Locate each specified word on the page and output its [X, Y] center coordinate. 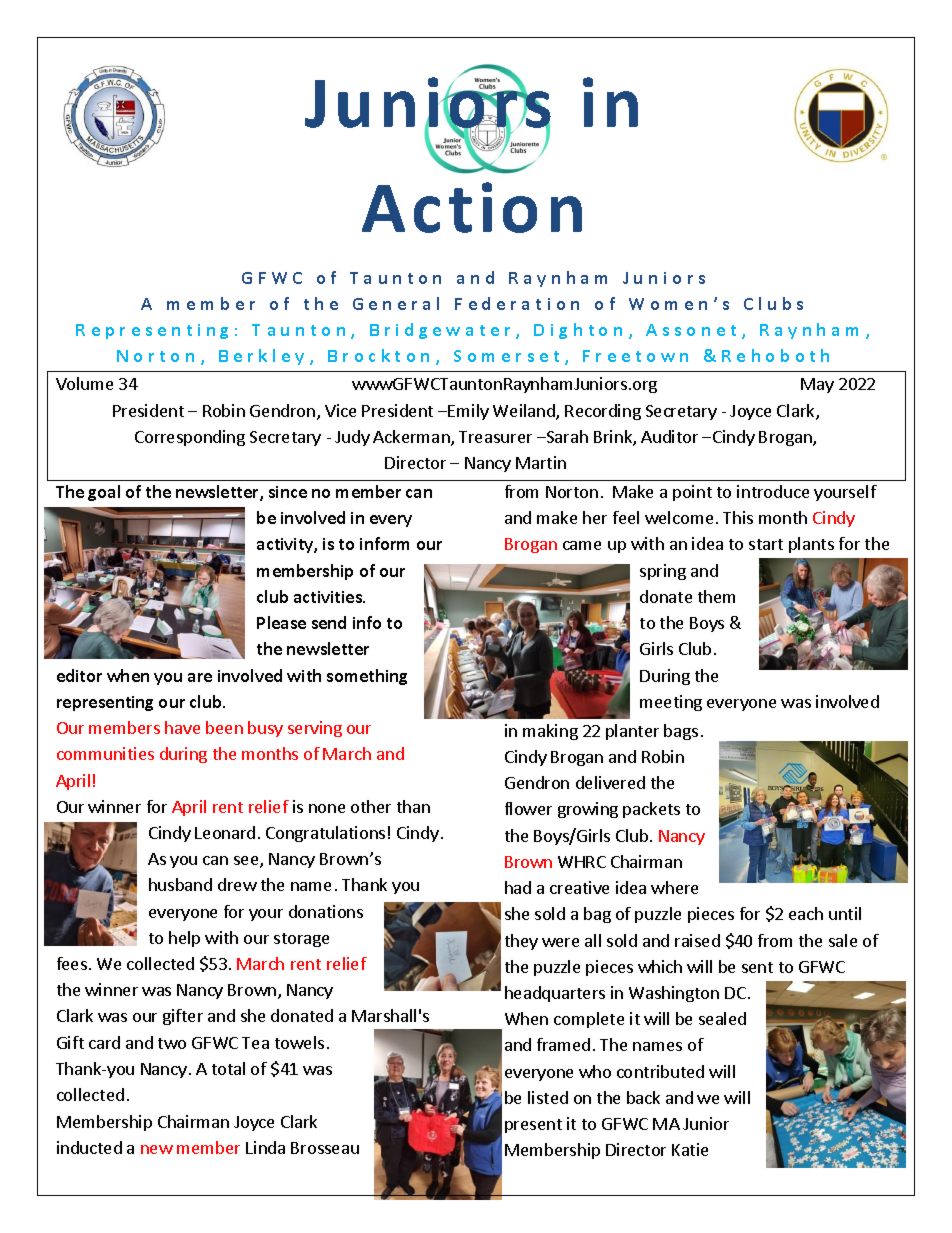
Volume [84, 383]
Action [472, 207]
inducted [89, 1147]
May [817, 385]
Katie [690, 1149]
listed [548, 1097]
